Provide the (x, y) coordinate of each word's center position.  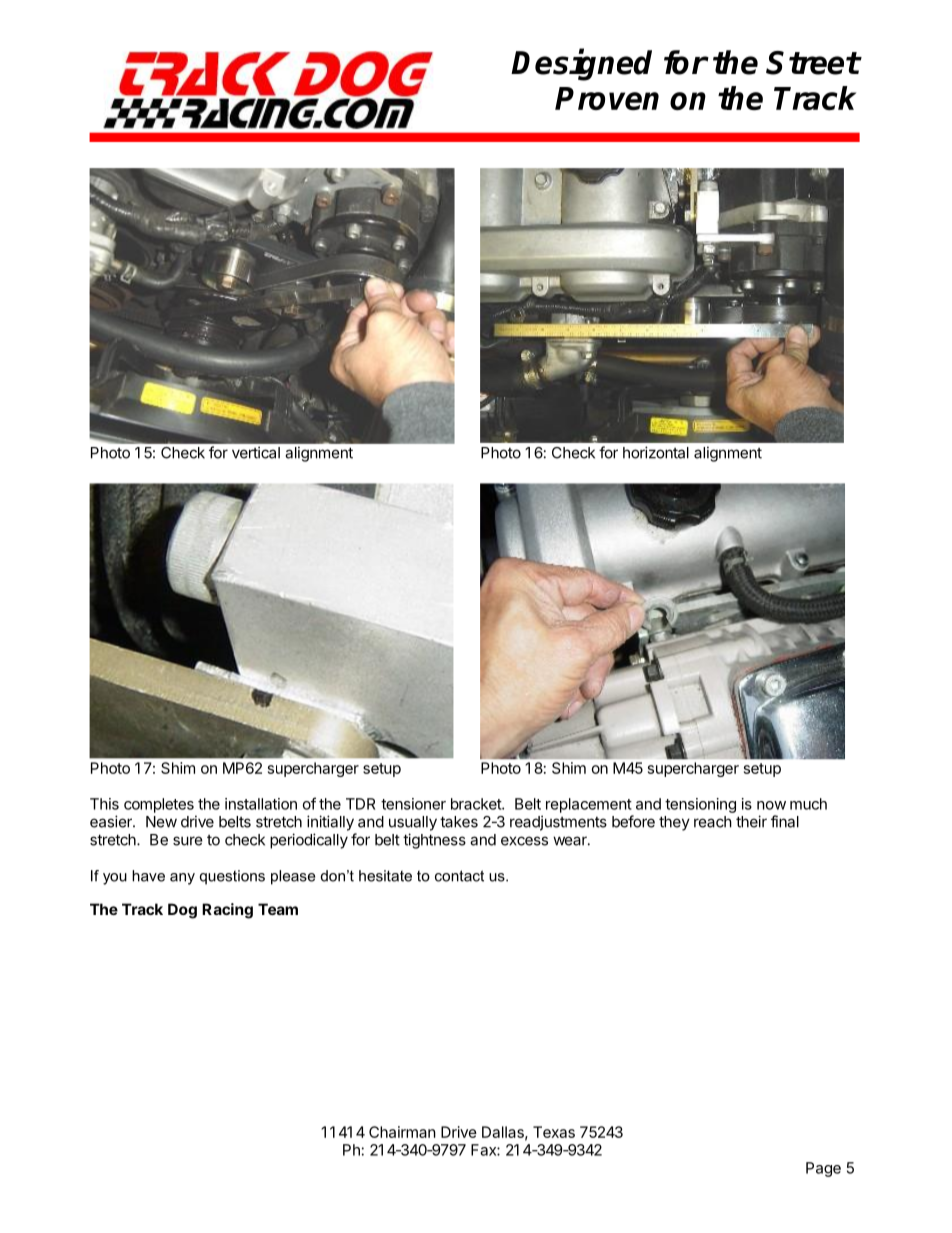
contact (459, 876)
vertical (256, 452)
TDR (360, 804)
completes (159, 805)
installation (261, 804)
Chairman (402, 1132)
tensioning (700, 805)
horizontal (656, 452)
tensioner (413, 804)
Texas (554, 1132)
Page (823, 1169)
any (182, 879)
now (771, 805)
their (751, 821)
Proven (607, 98)
